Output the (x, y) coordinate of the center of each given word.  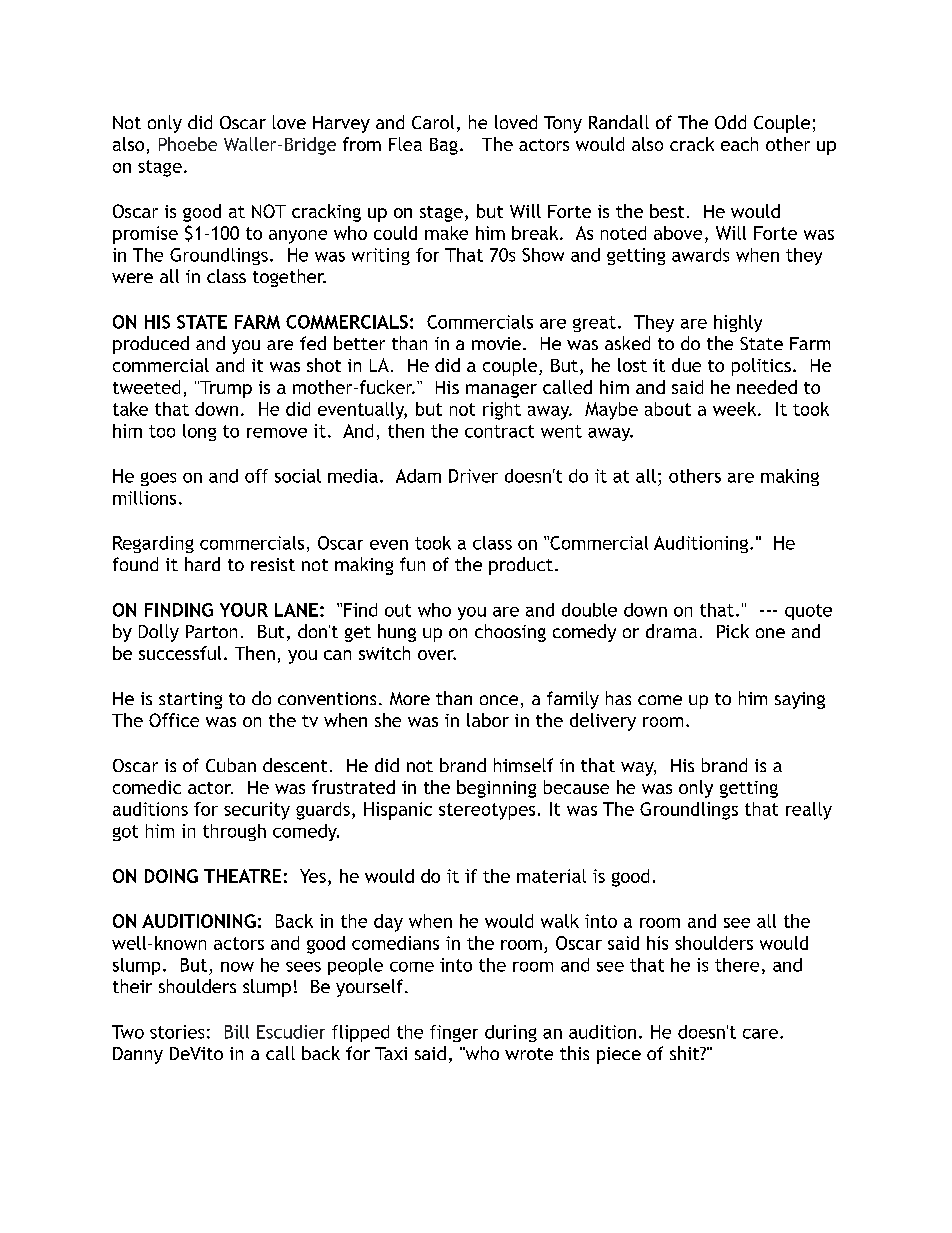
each (739, 144)
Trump (225, 389)
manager (501, 391)
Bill (237, 1032)
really (809, 811)
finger (454, 1033)
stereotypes (487, 811)
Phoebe (188, 144)
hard (202, 564)
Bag (444, 146)
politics (761, 367)
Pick (733, 631)
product (521, 566)
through (234, 832)
